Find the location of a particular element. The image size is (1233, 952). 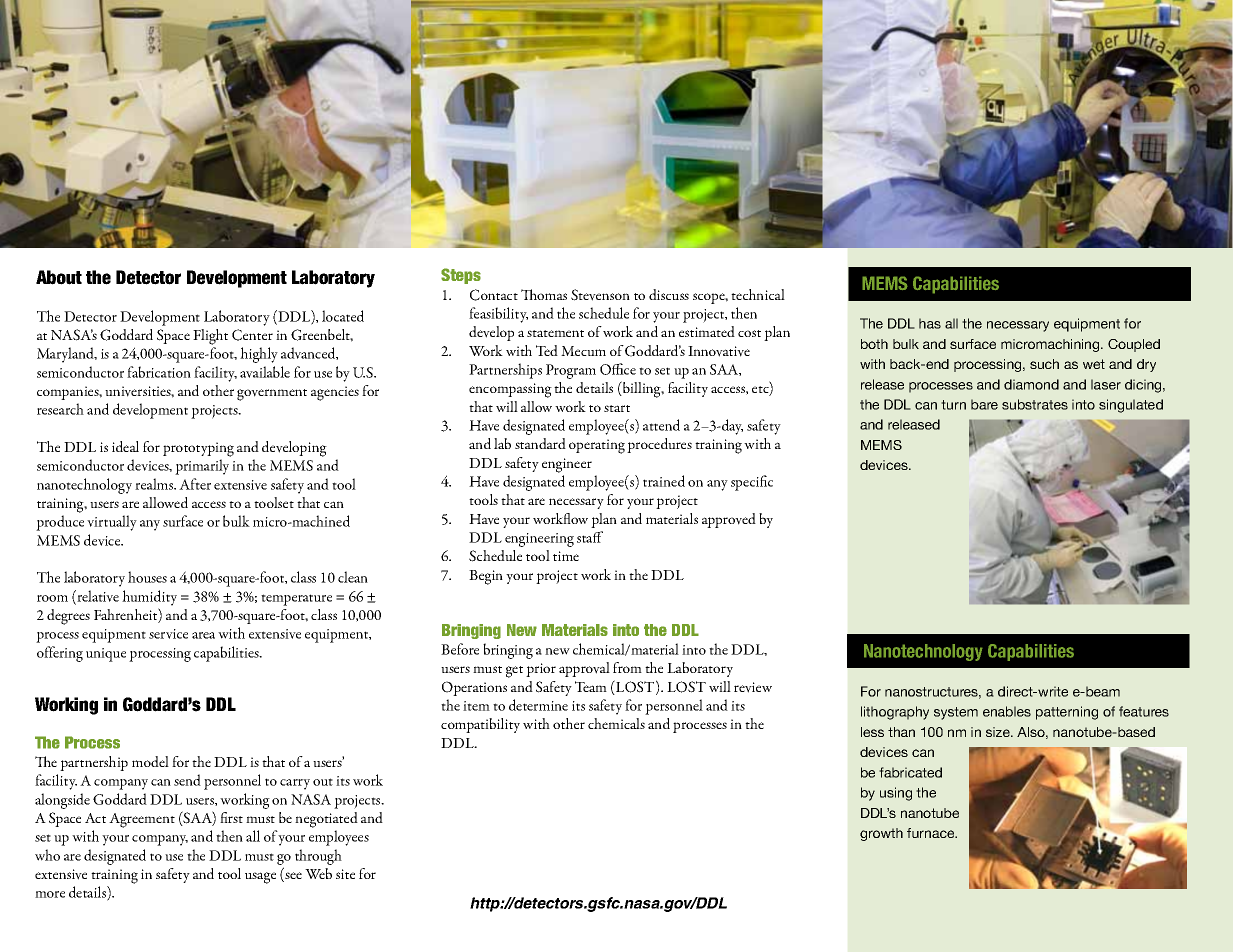

About is located at coordinates (59, 277).
